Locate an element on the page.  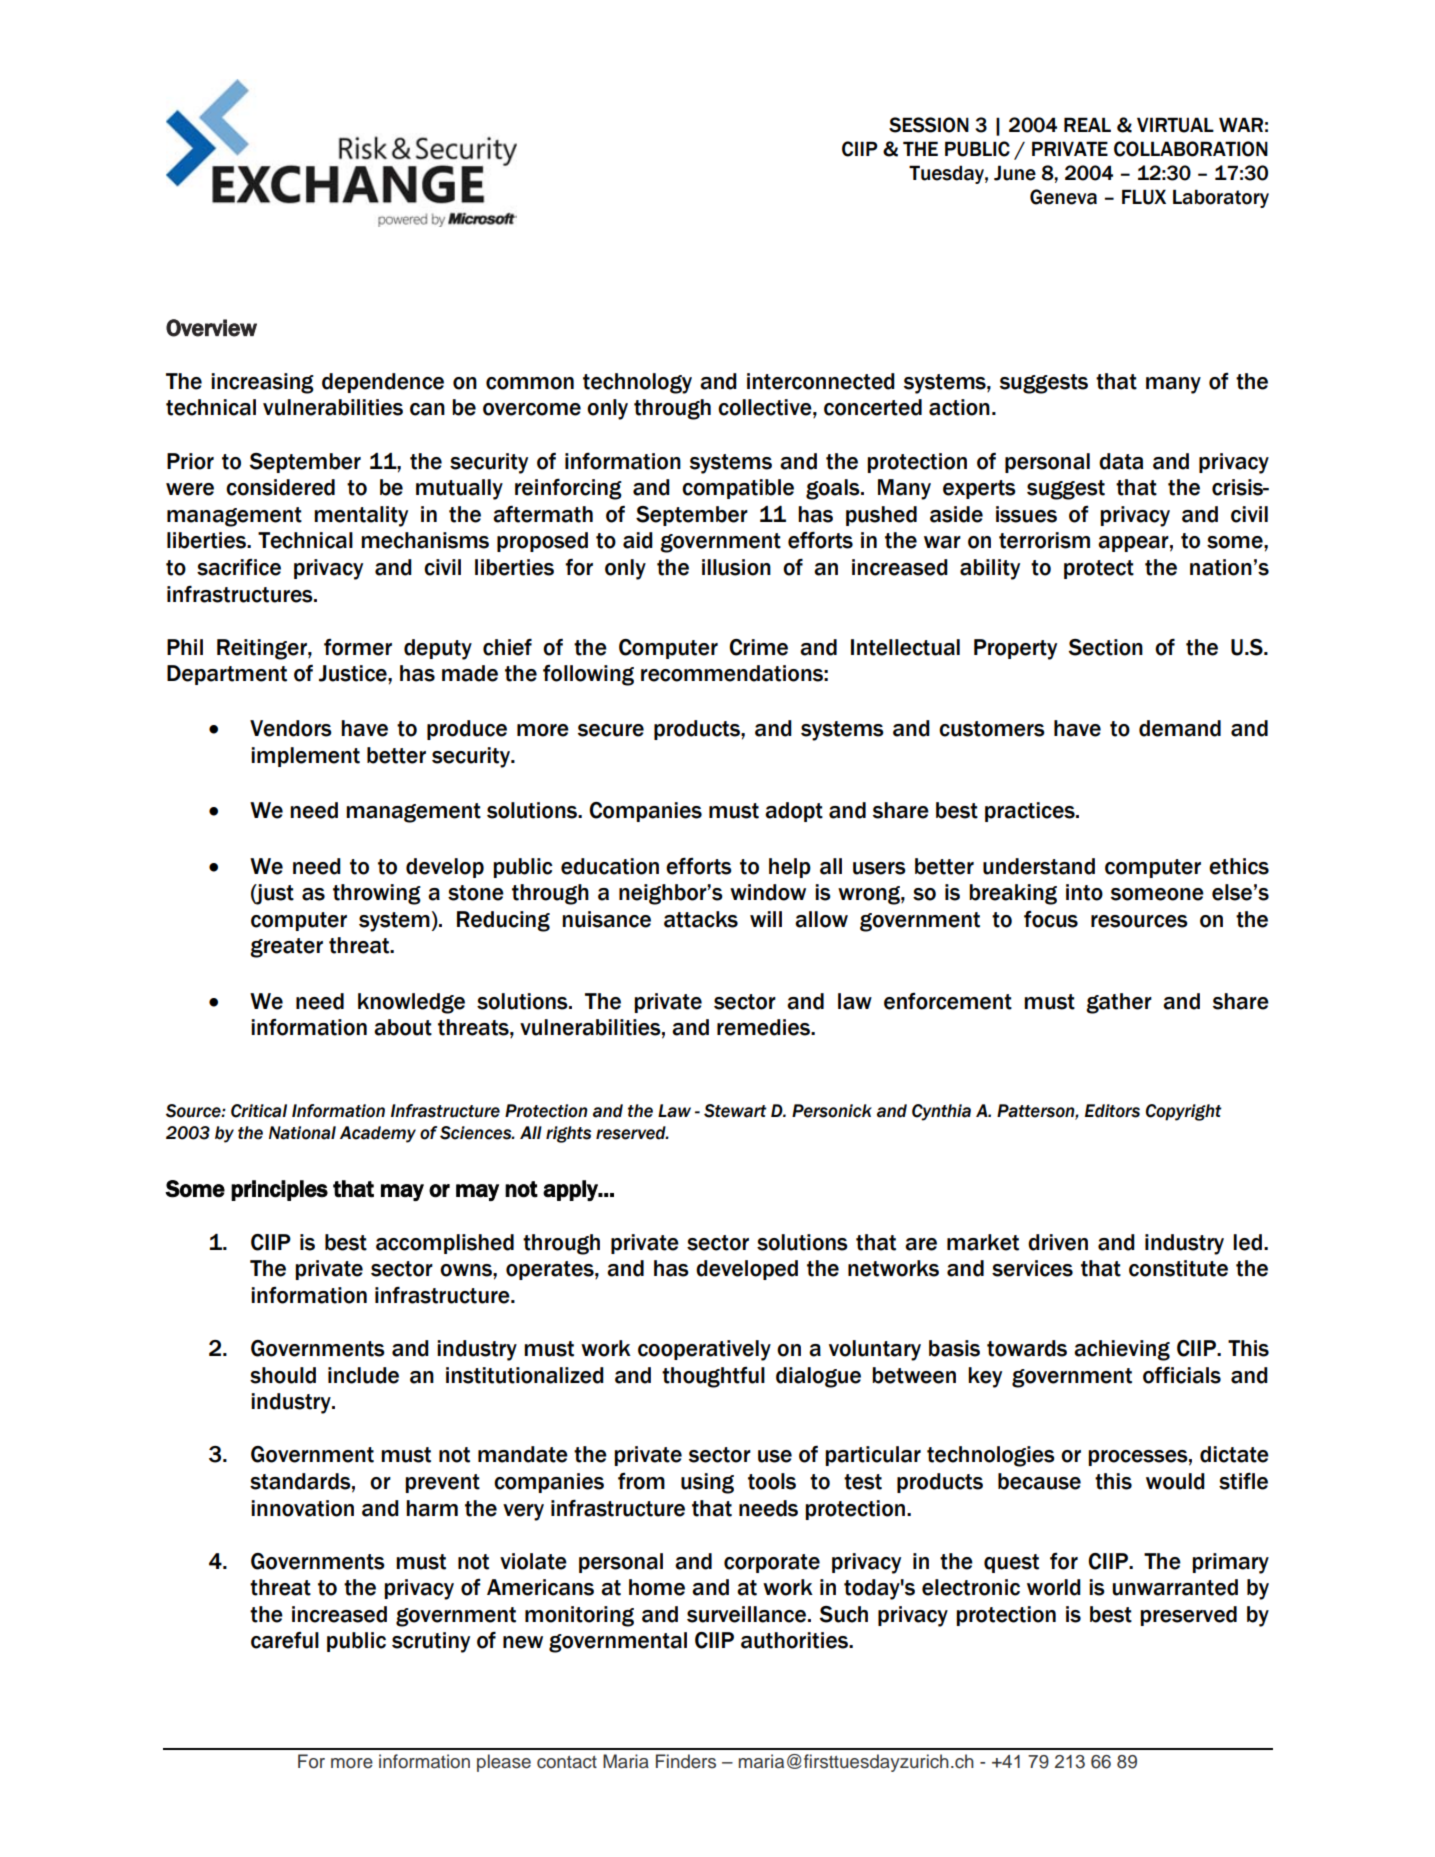
careful is located at coordinates (285, 1640).
